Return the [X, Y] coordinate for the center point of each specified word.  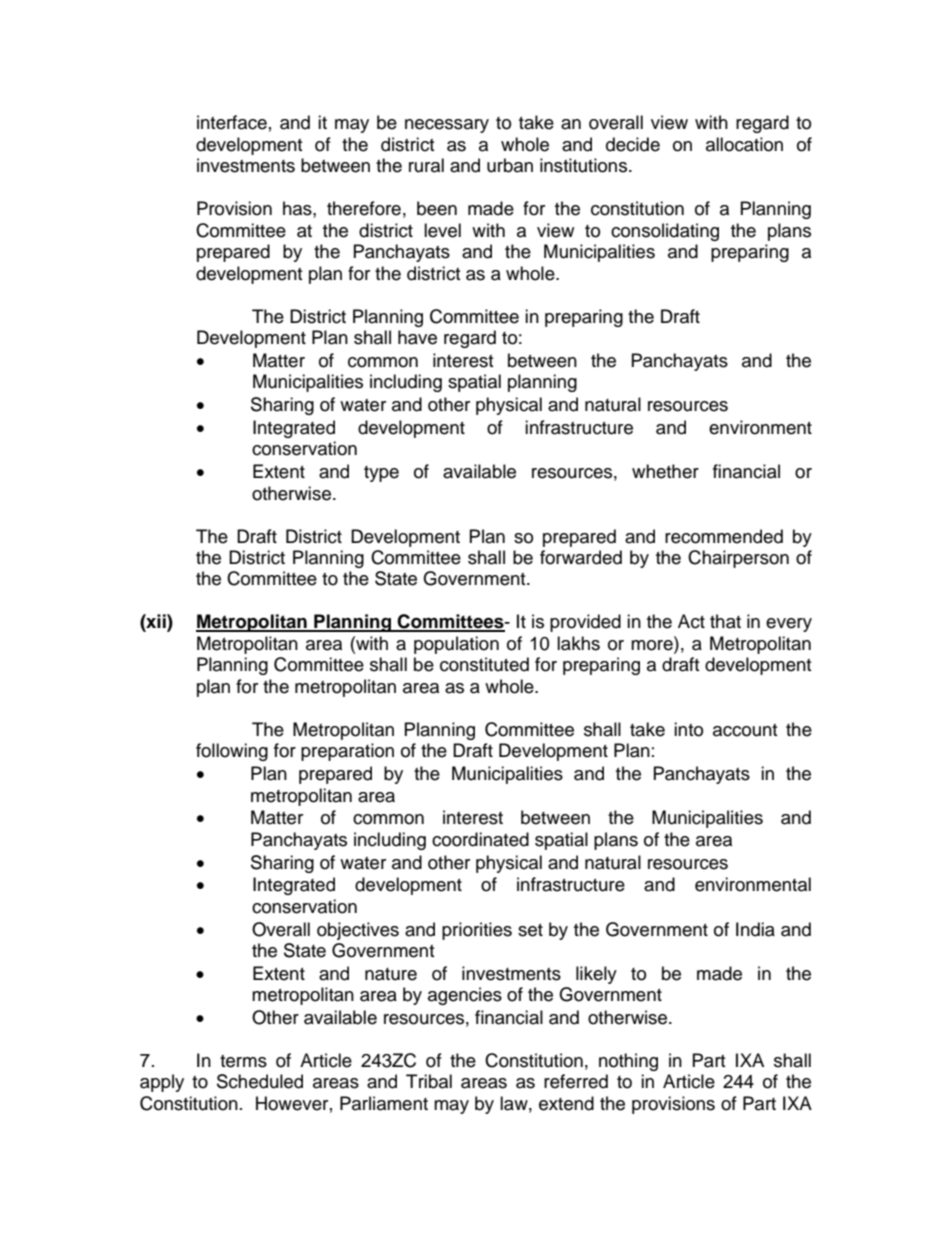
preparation [347, 752]
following [232, 752]
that [725, 621]
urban [510, 165]
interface [232, 122]
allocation [744, 144]
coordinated [480, 839]
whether [665, 471]
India [755, 929]
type [381, 474]
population [456, 645]
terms [243, 1061]
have [417, 337]
